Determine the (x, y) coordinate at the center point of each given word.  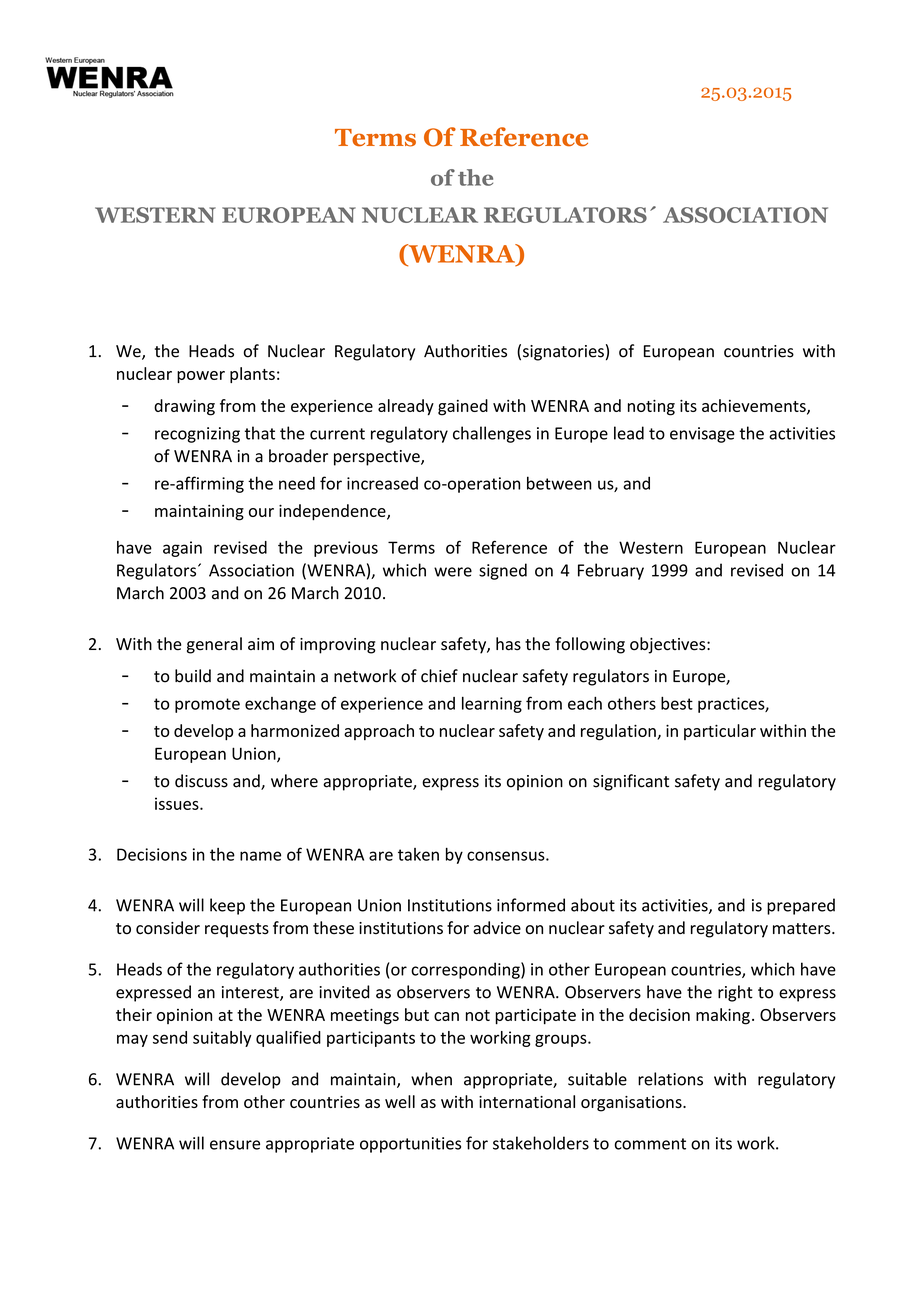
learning (492, 705)
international (527, 1101)
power (201, 377)
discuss (201, 781)
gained (463, 407)
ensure (235, 1145)
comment (650, 1144)
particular (720, 732)
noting (651, 408)
